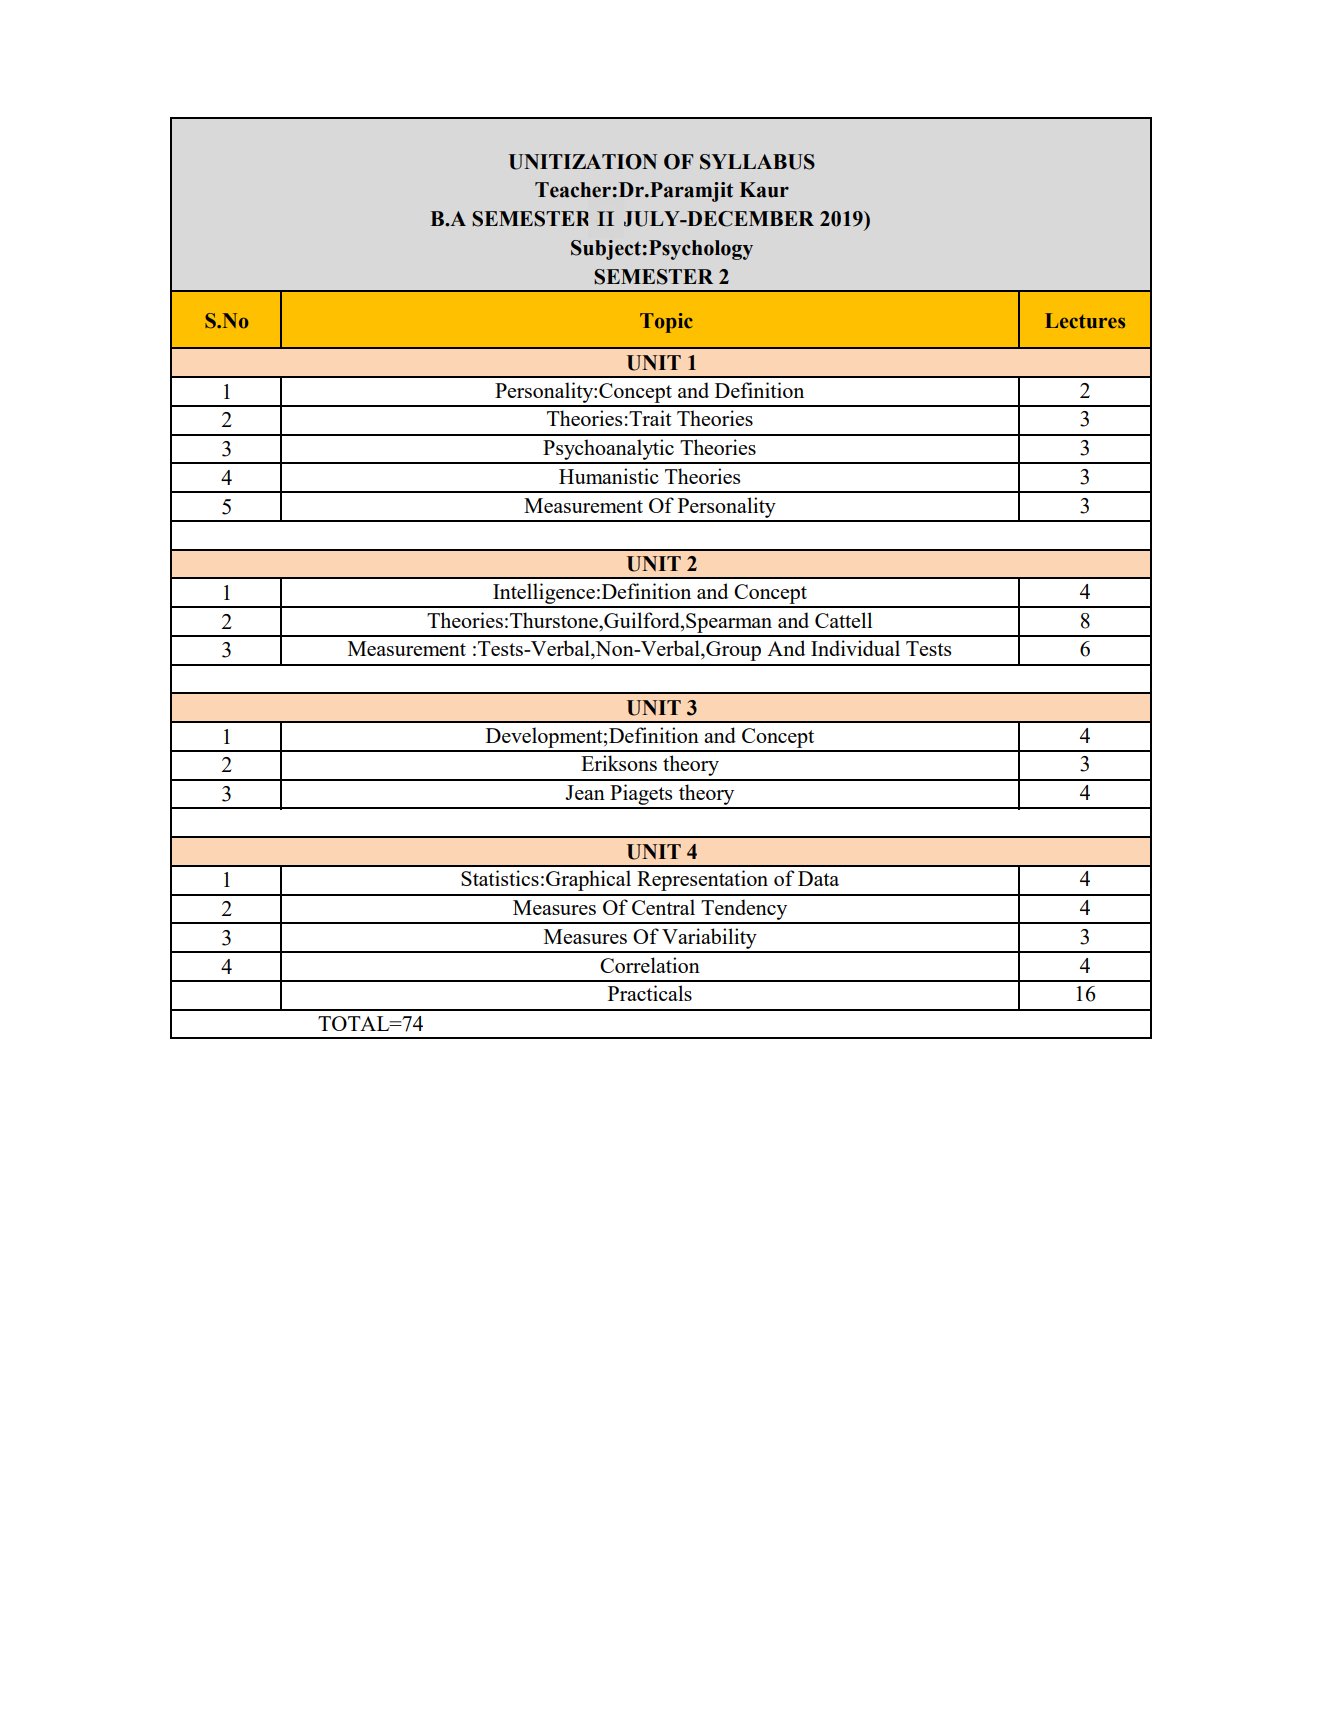 The image size is (1333, 1725). What do you see at coordinates (585, 792) in the screenshot?
I see `Jean` at bounding box center [585, 792].
